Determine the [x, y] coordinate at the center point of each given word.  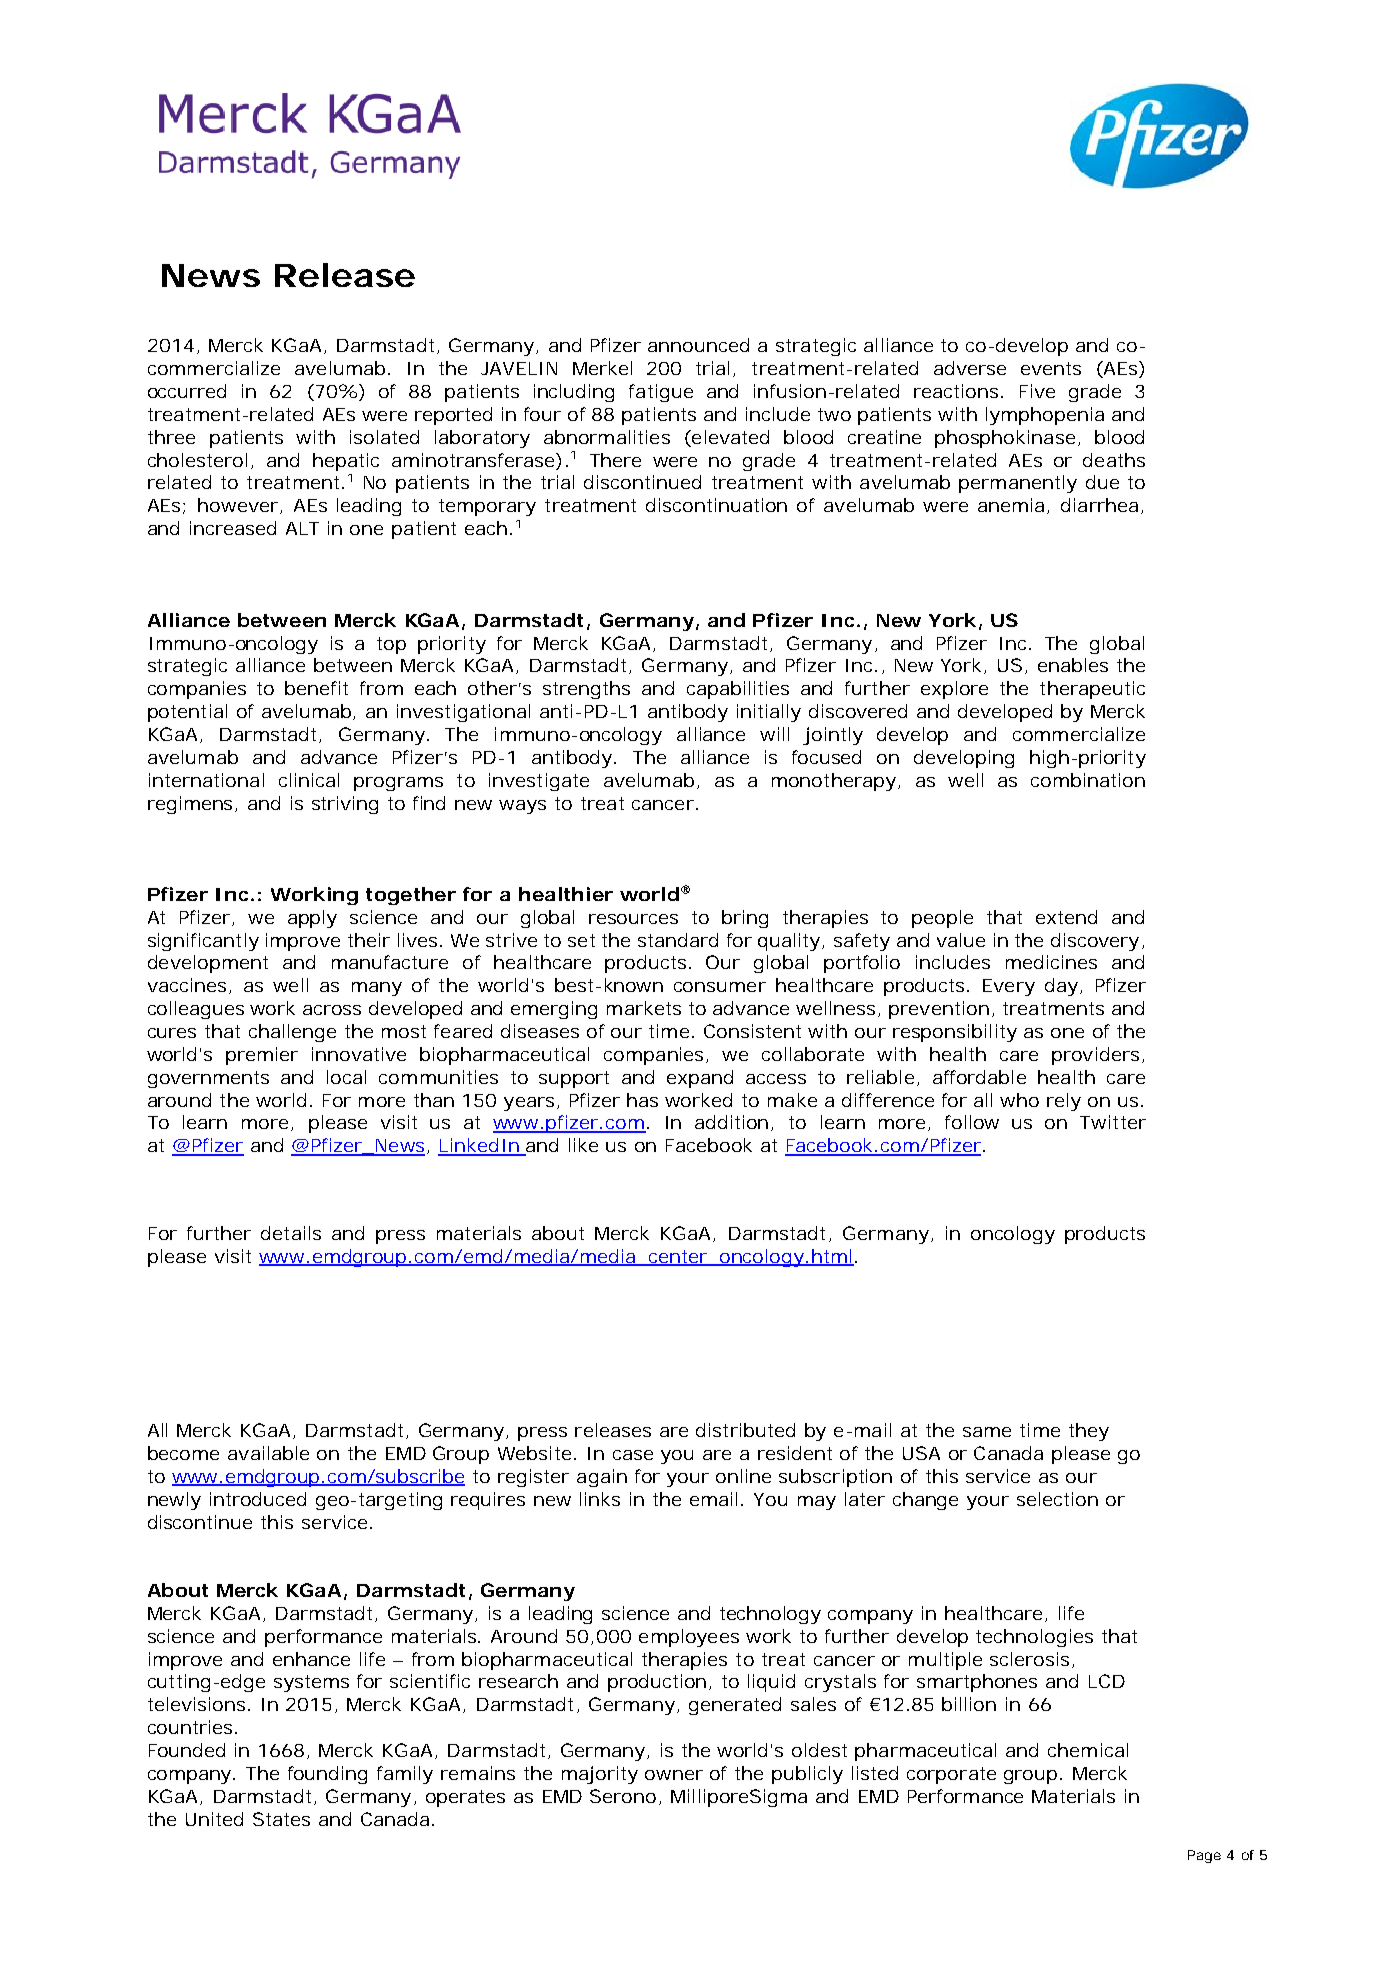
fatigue [661, 393]
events [1051, 368]
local [346, 1077]
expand [700, 1079]
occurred [187, 391]
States [281, 1819]
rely [1064, 1102]
